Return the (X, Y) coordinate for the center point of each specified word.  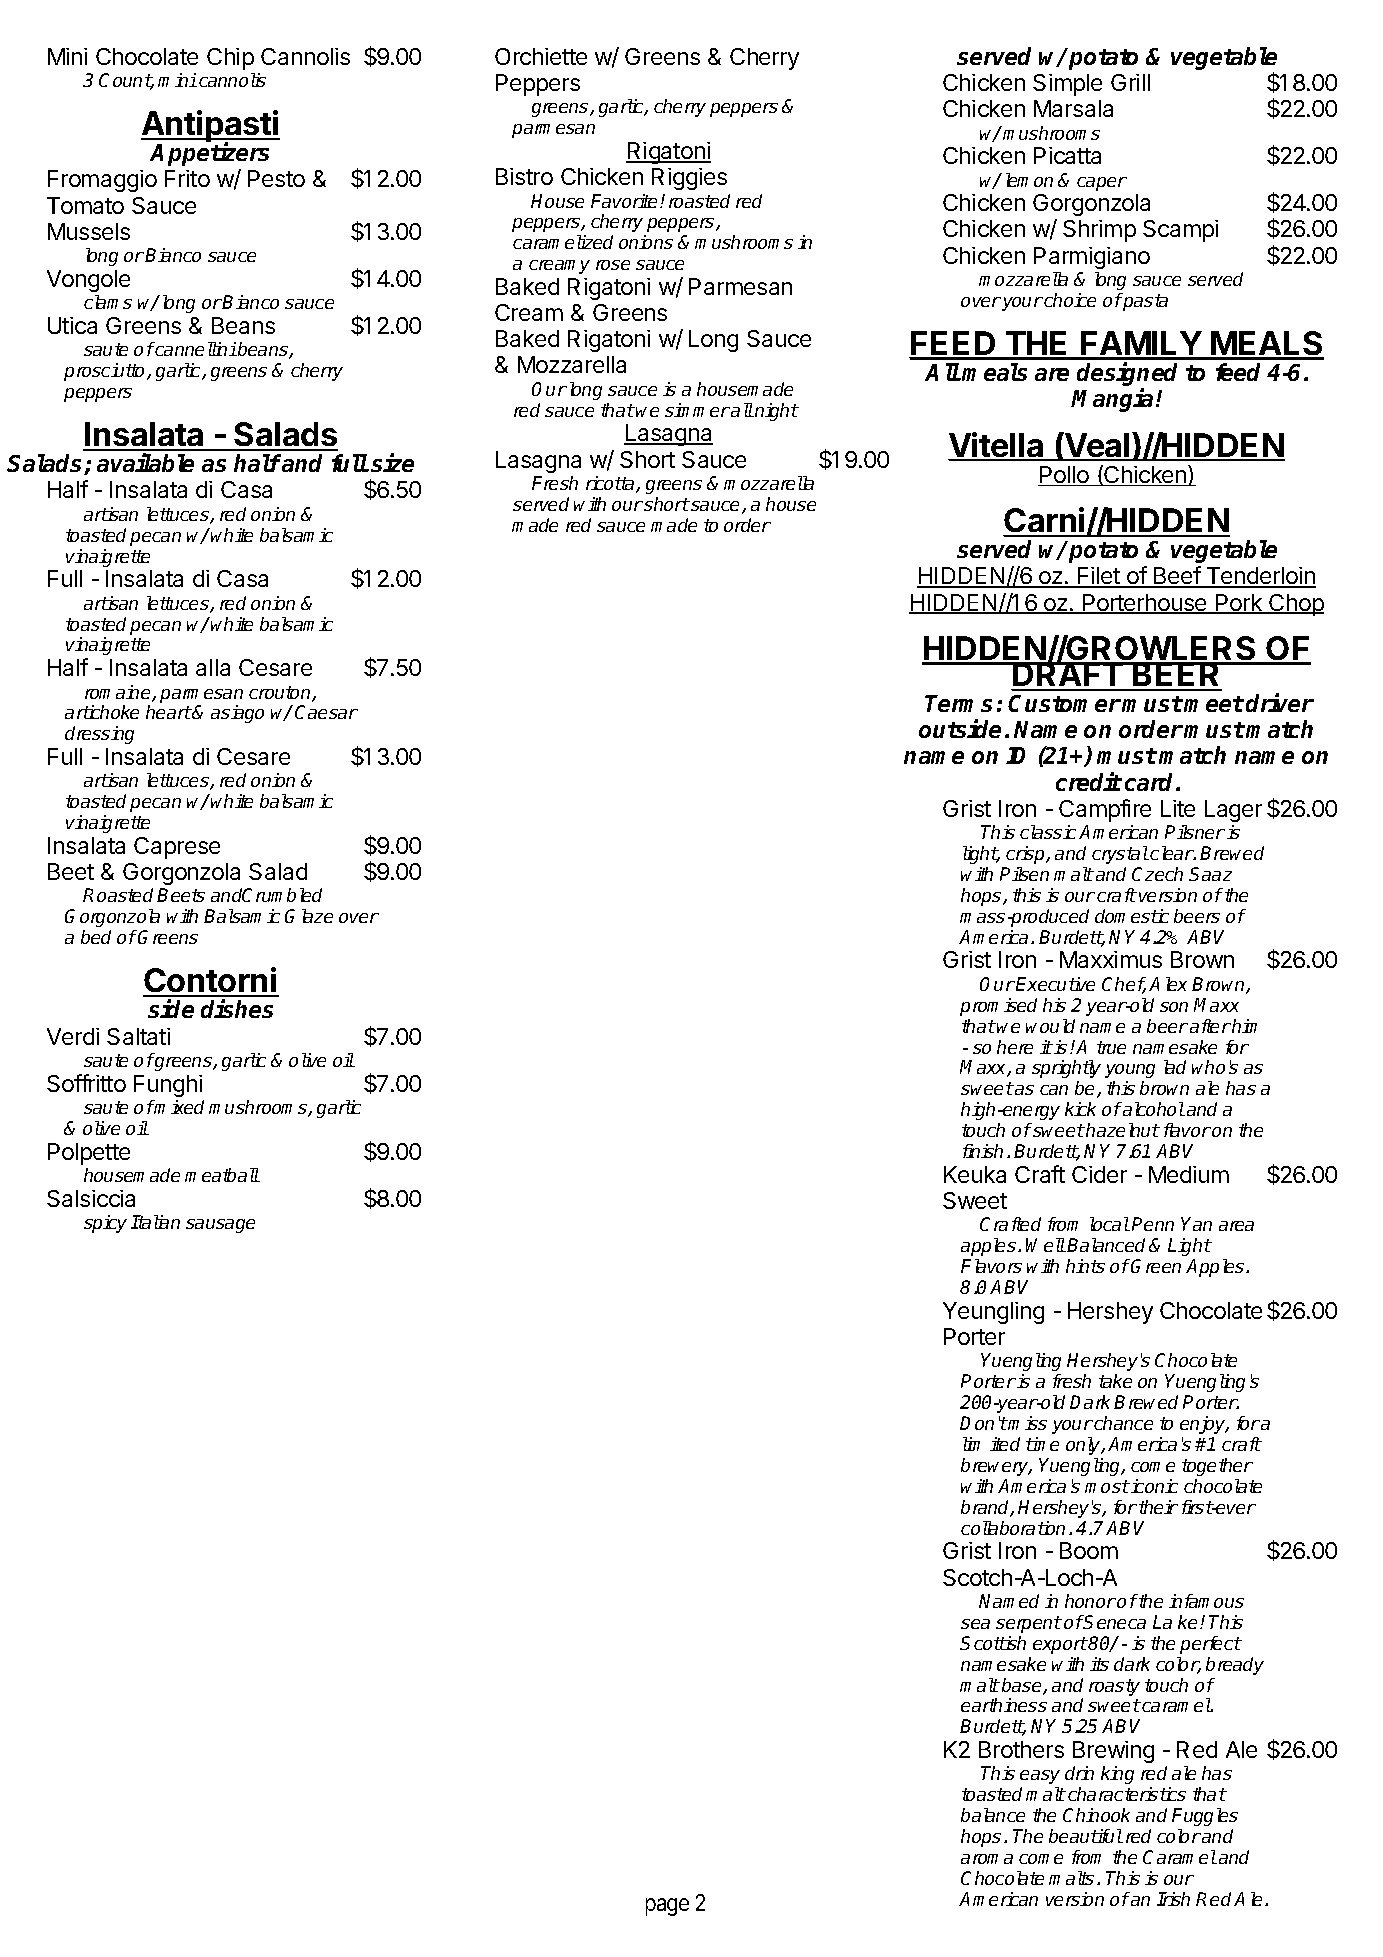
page (667, 1907)
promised (998, 1007)
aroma (987, 1859)
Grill (1130, 82)
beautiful (1086, 1836)
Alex (1168, 984)
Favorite (624, 201)
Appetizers (209, 154)
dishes (237, 1009)
